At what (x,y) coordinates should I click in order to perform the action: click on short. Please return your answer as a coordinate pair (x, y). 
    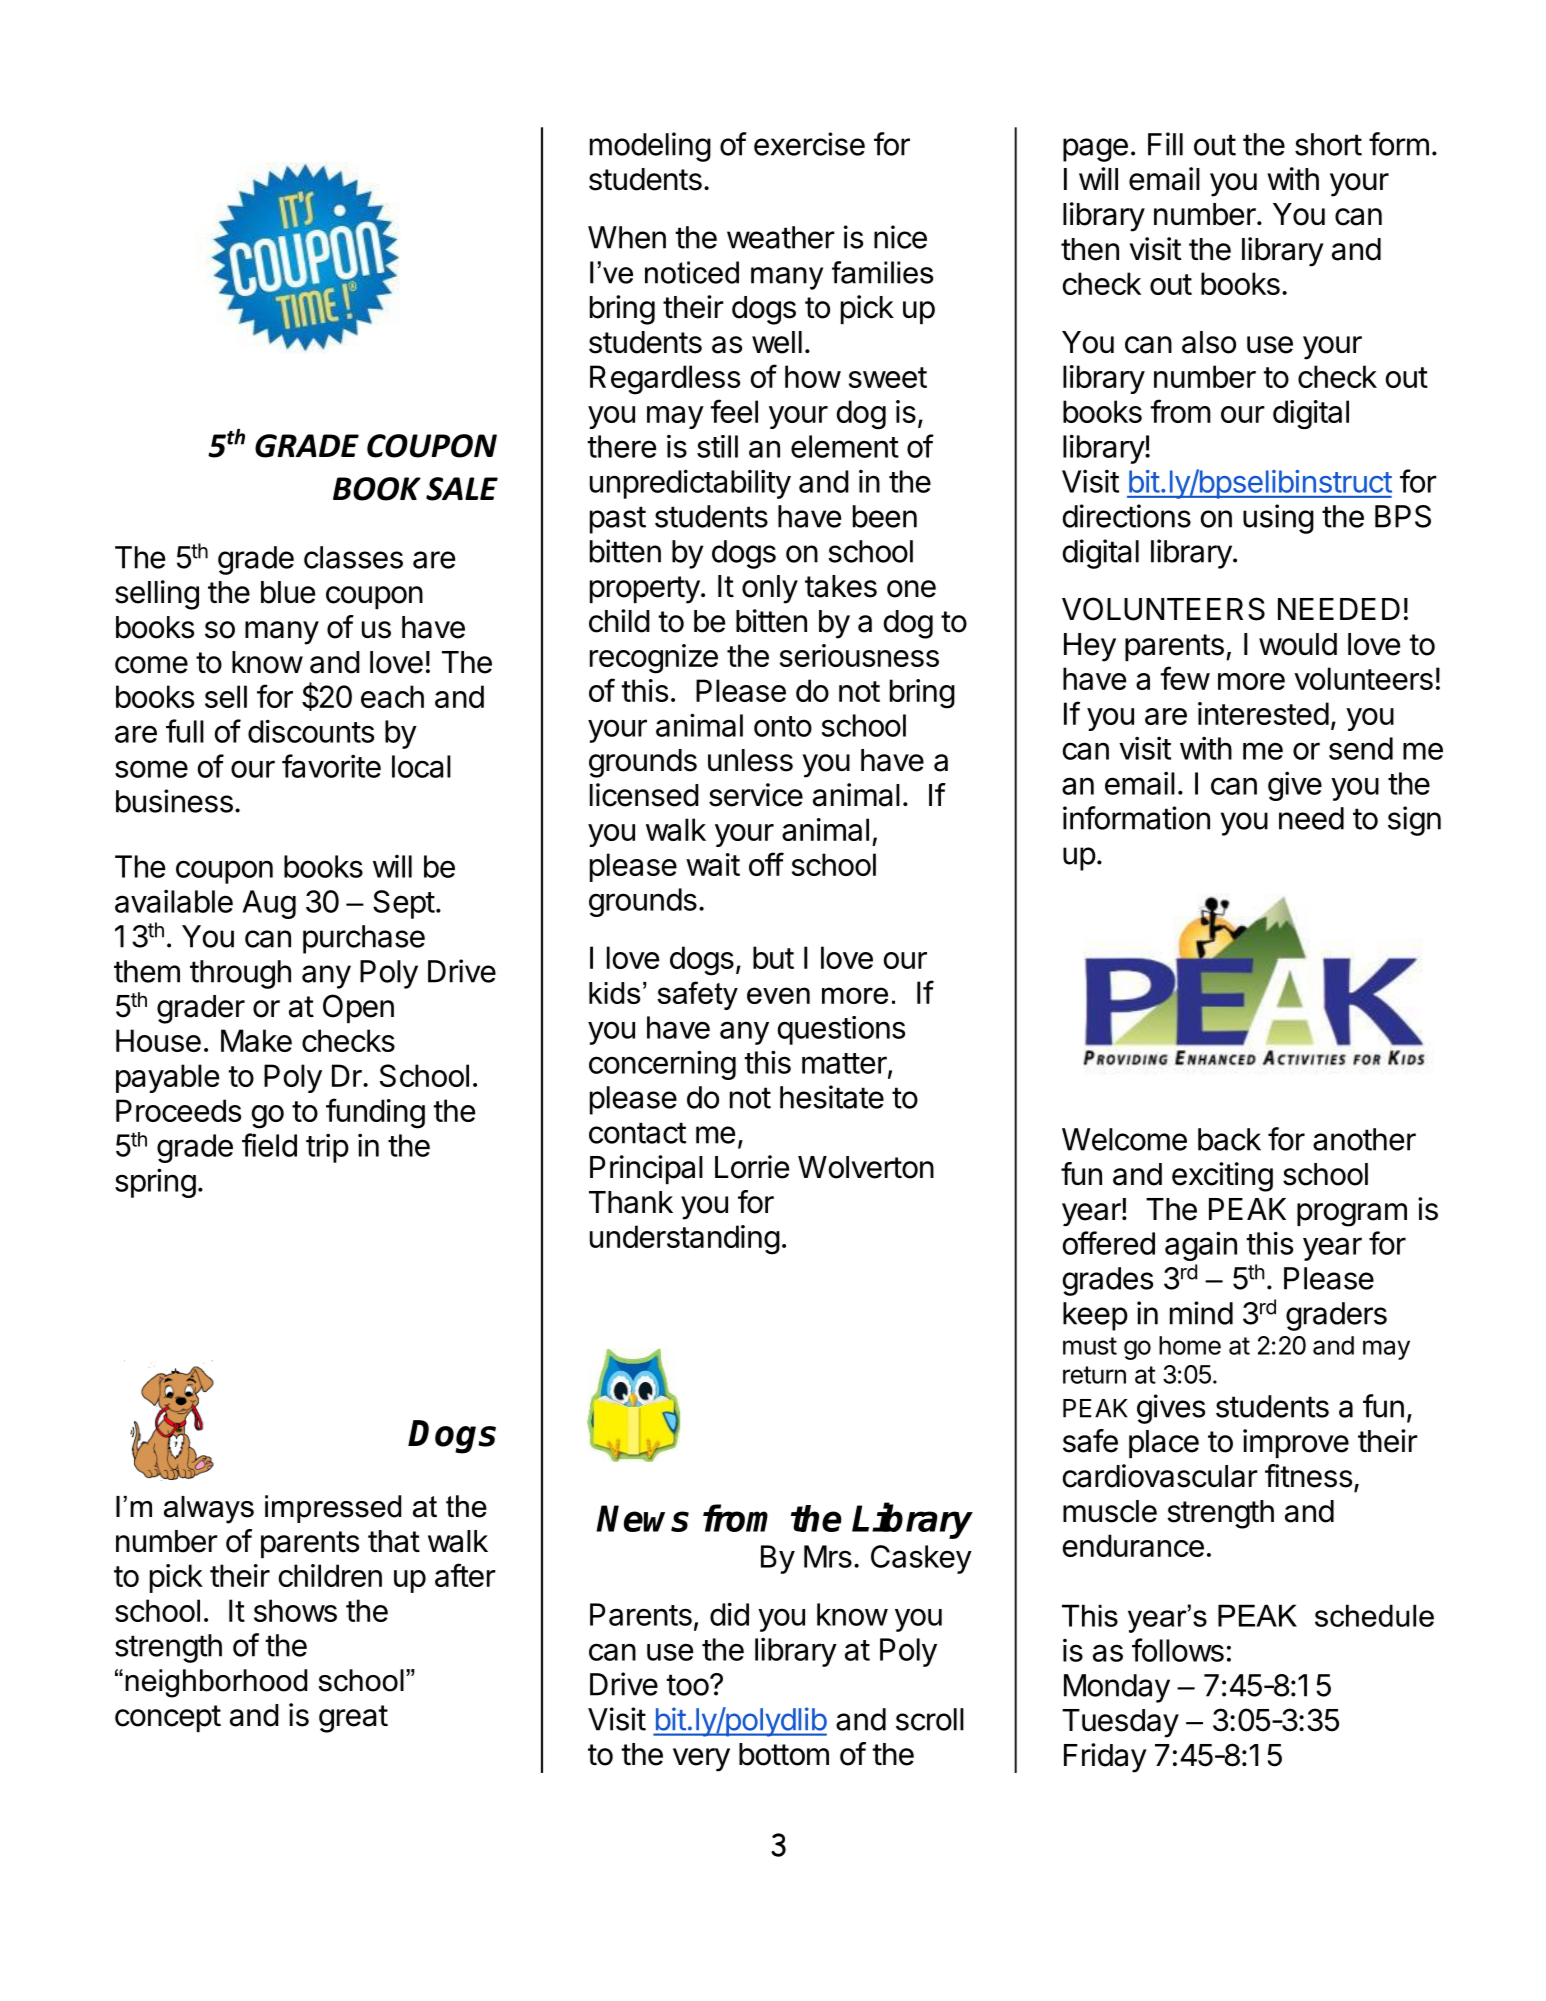
    Looking at the image, I should click on (1328, 144).
